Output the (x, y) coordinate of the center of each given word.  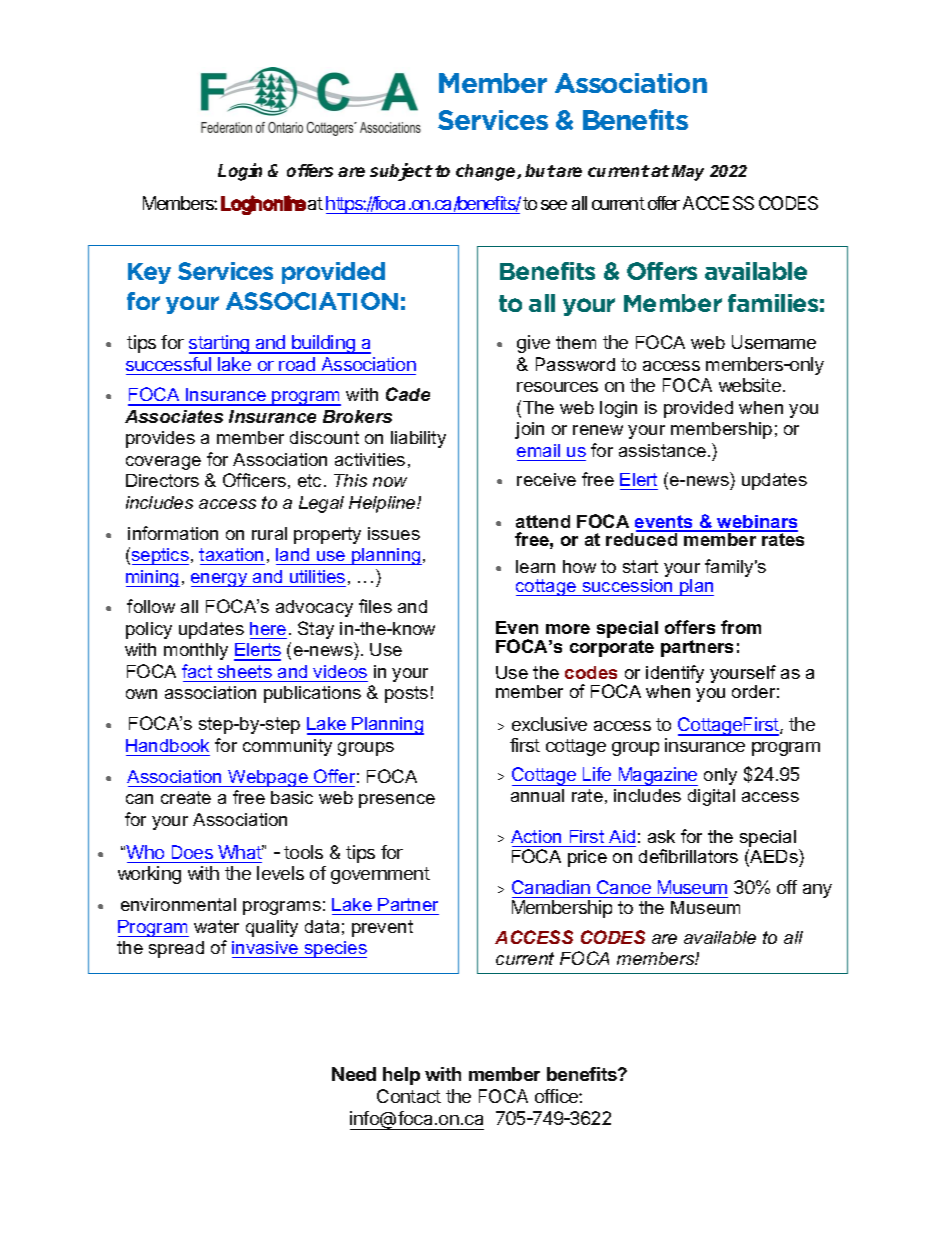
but (540, 170)
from (741, 627)
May (686, 173)
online (284, 203)
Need (354, 1074)
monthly (196, 651)
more (568, 629)
